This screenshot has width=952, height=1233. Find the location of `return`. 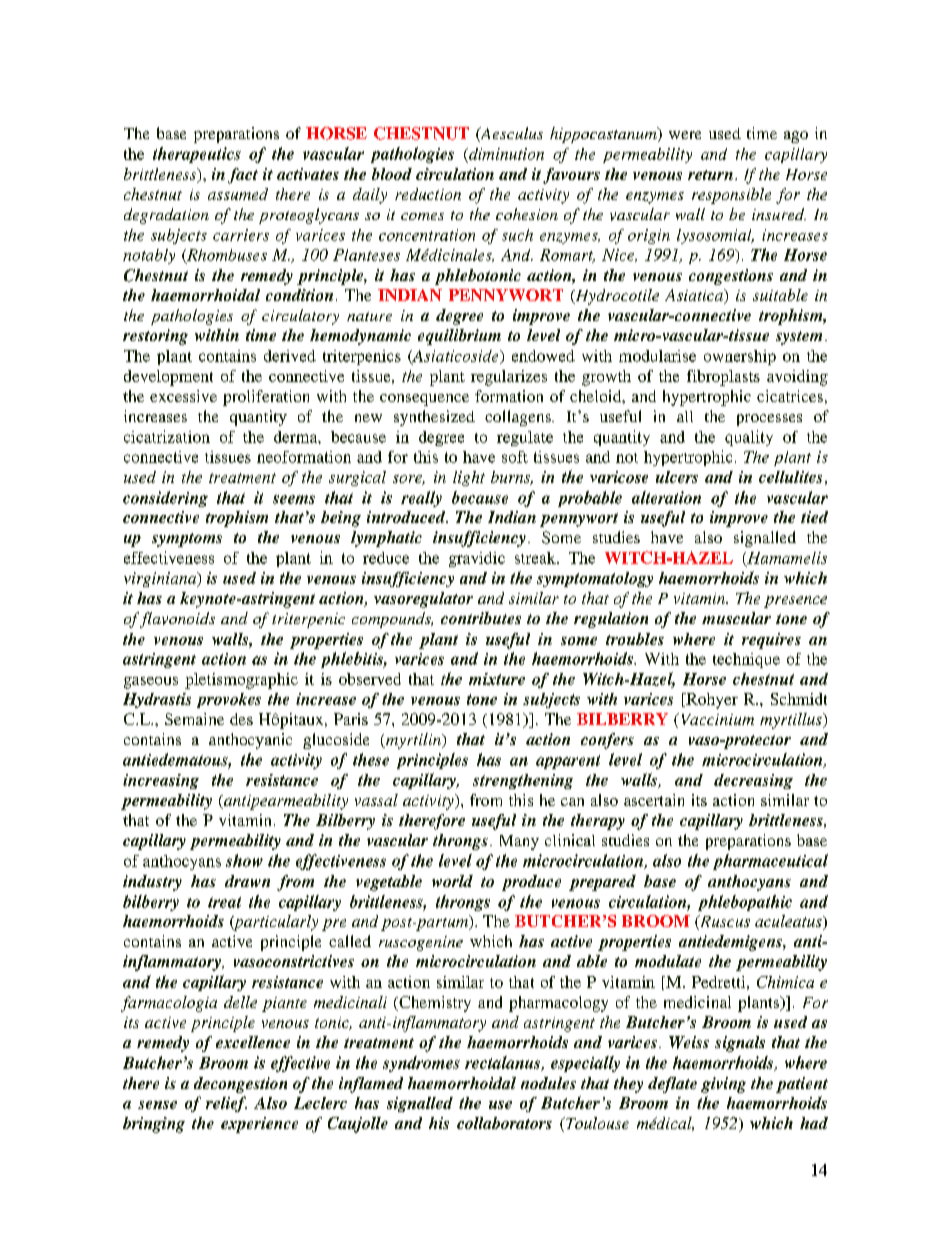

return is located at coordinates (710, 175).
